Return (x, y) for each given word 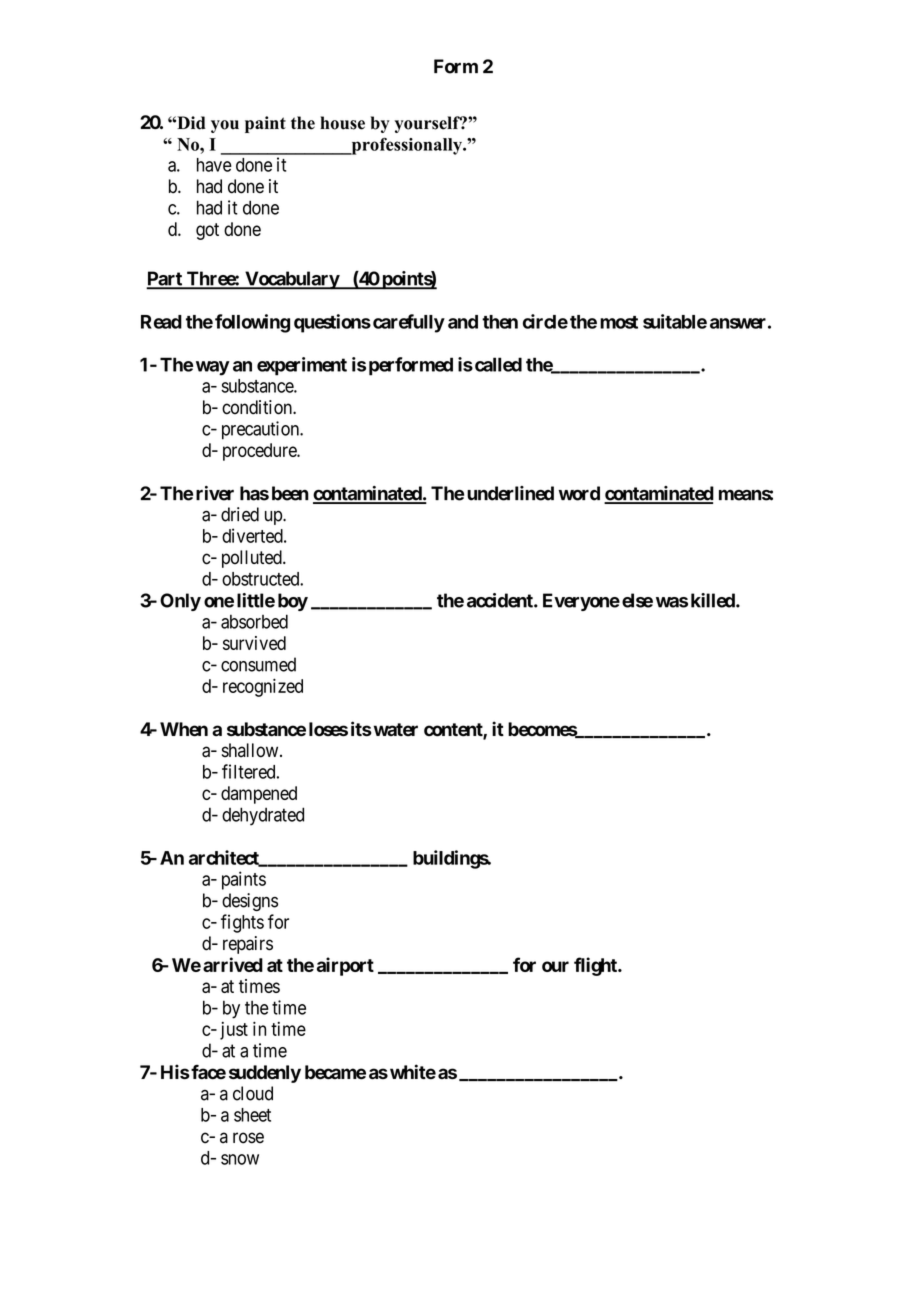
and (463, 322)
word (579, 493)
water (394, 730)
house (342, 123)
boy (293, 602)
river (215, 493)
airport (345, 966)
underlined (510, 493)
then (500, 322)
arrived (233, 964)
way (213, 368)
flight (596, 966)
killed (714, 600)
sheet (252, 1115)
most (619, 322)
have (214, 165)
